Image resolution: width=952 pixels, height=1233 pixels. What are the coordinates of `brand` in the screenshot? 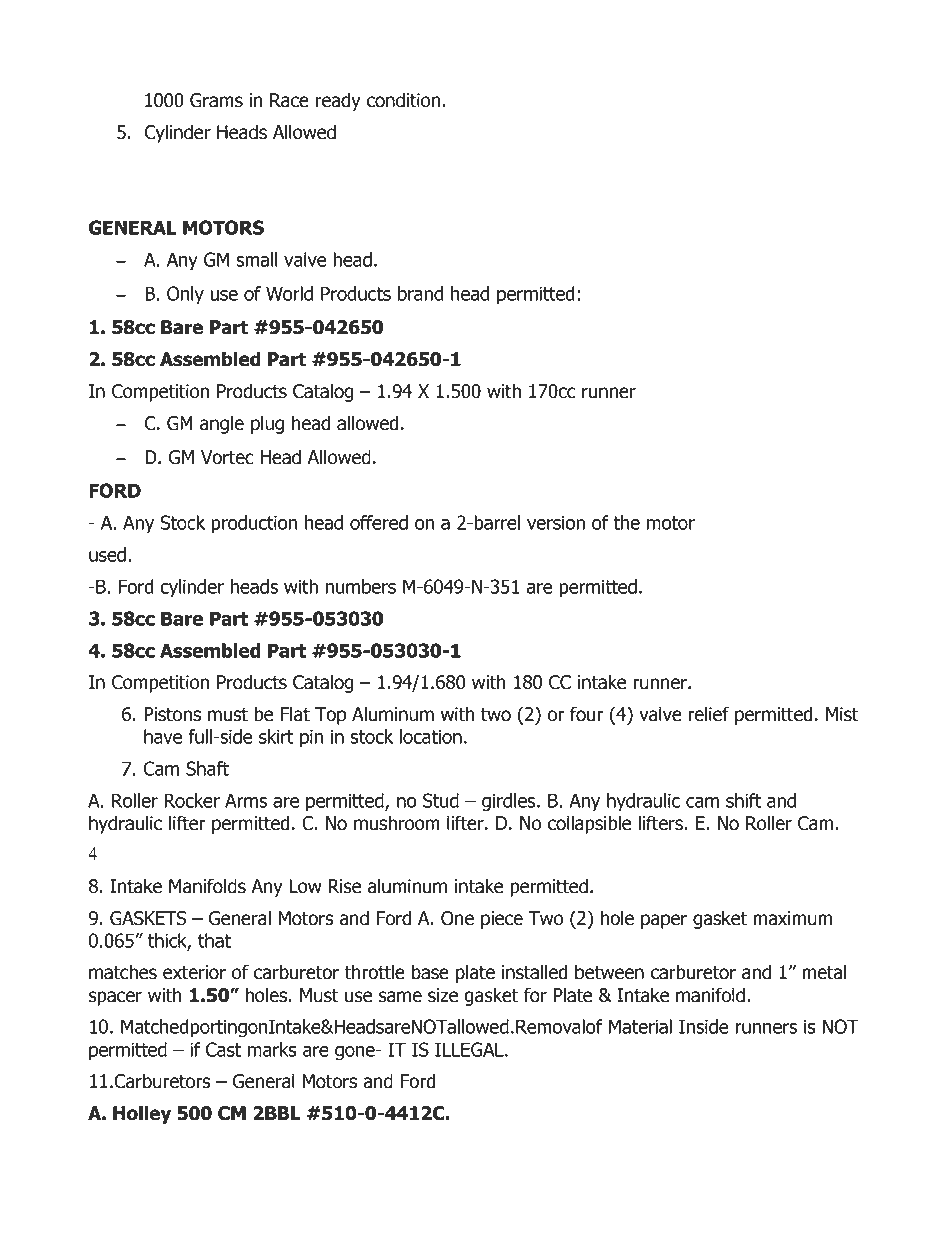 It's located at (420, 293).
